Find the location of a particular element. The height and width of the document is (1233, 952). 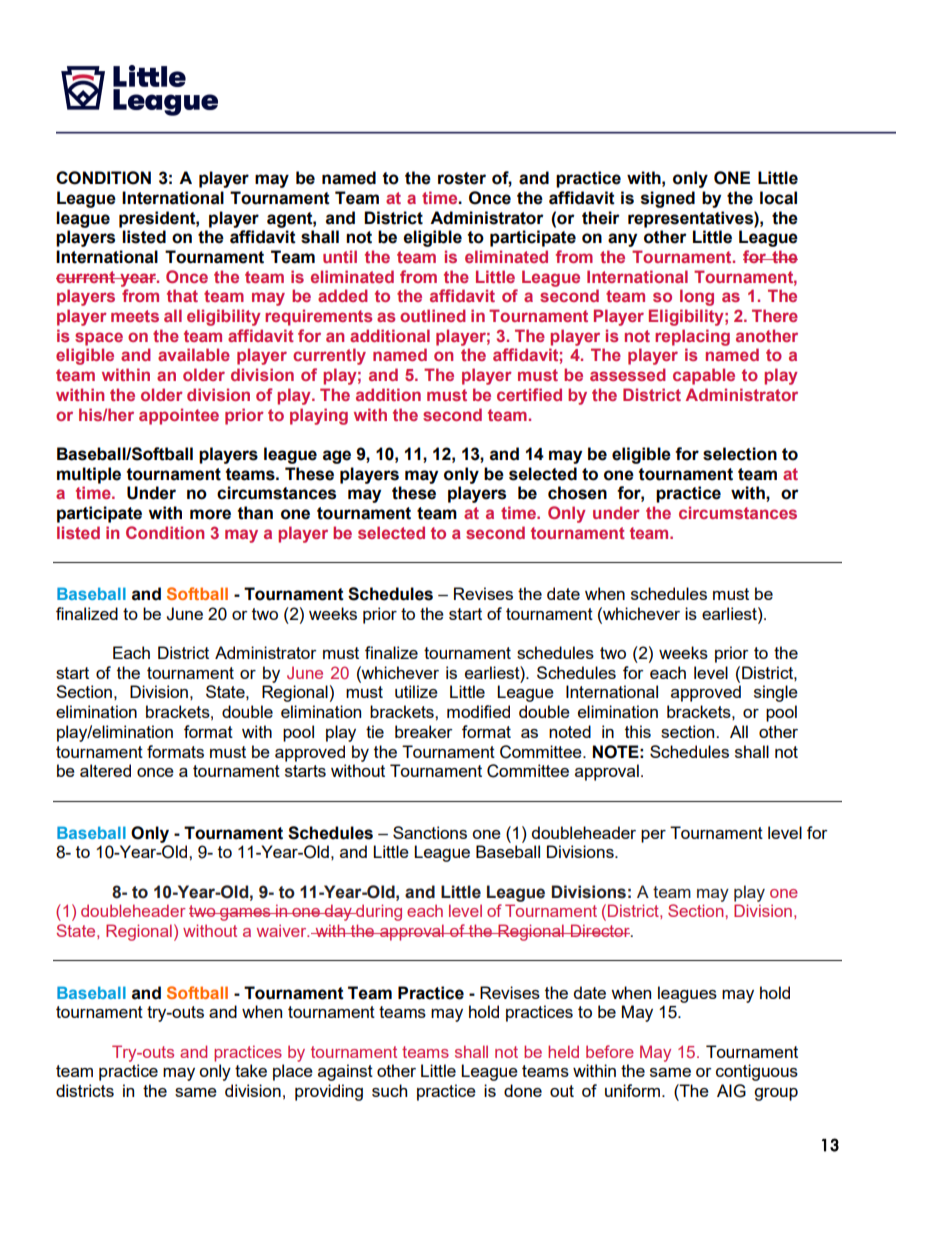

signed is located at coordinates (668, 199).
